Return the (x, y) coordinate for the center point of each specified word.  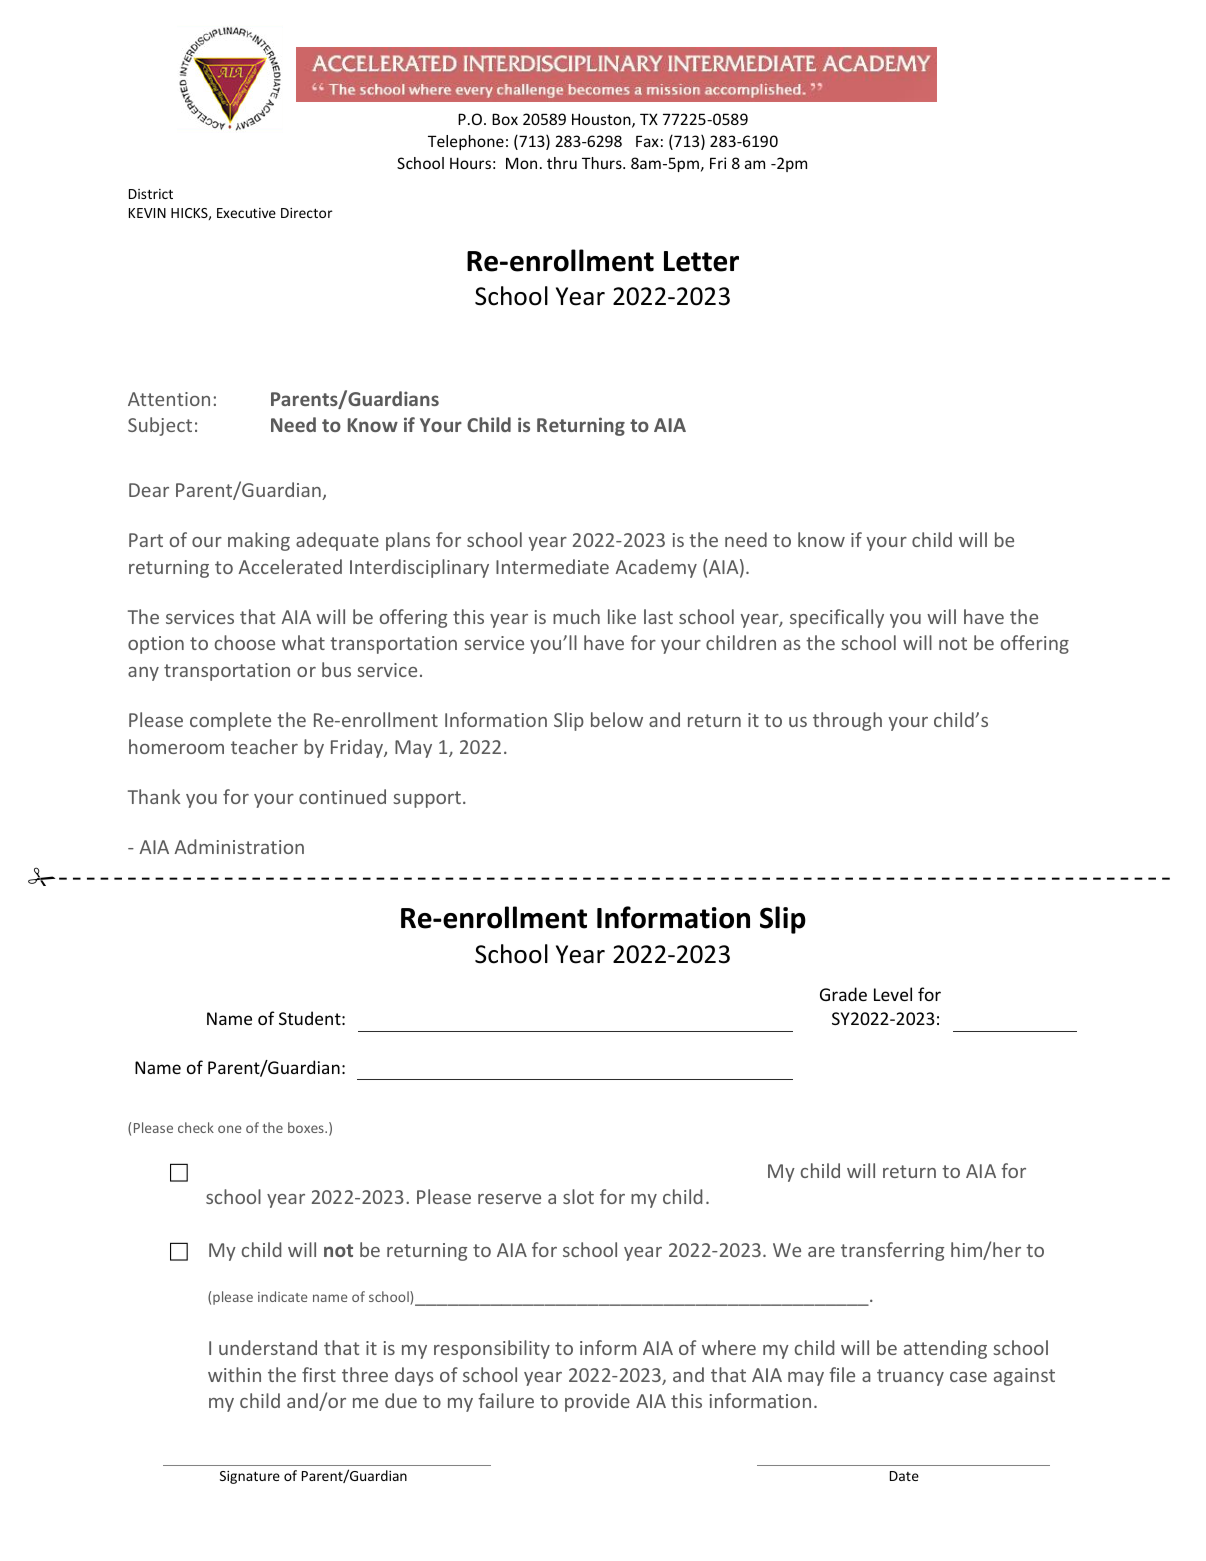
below (617, 719)
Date (904, 1476)
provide (597, 1402)
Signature (250, 1477)
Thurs (603, 163)
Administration (239, 846)
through (847, 721)
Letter (701, 261)
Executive (246, 213)
